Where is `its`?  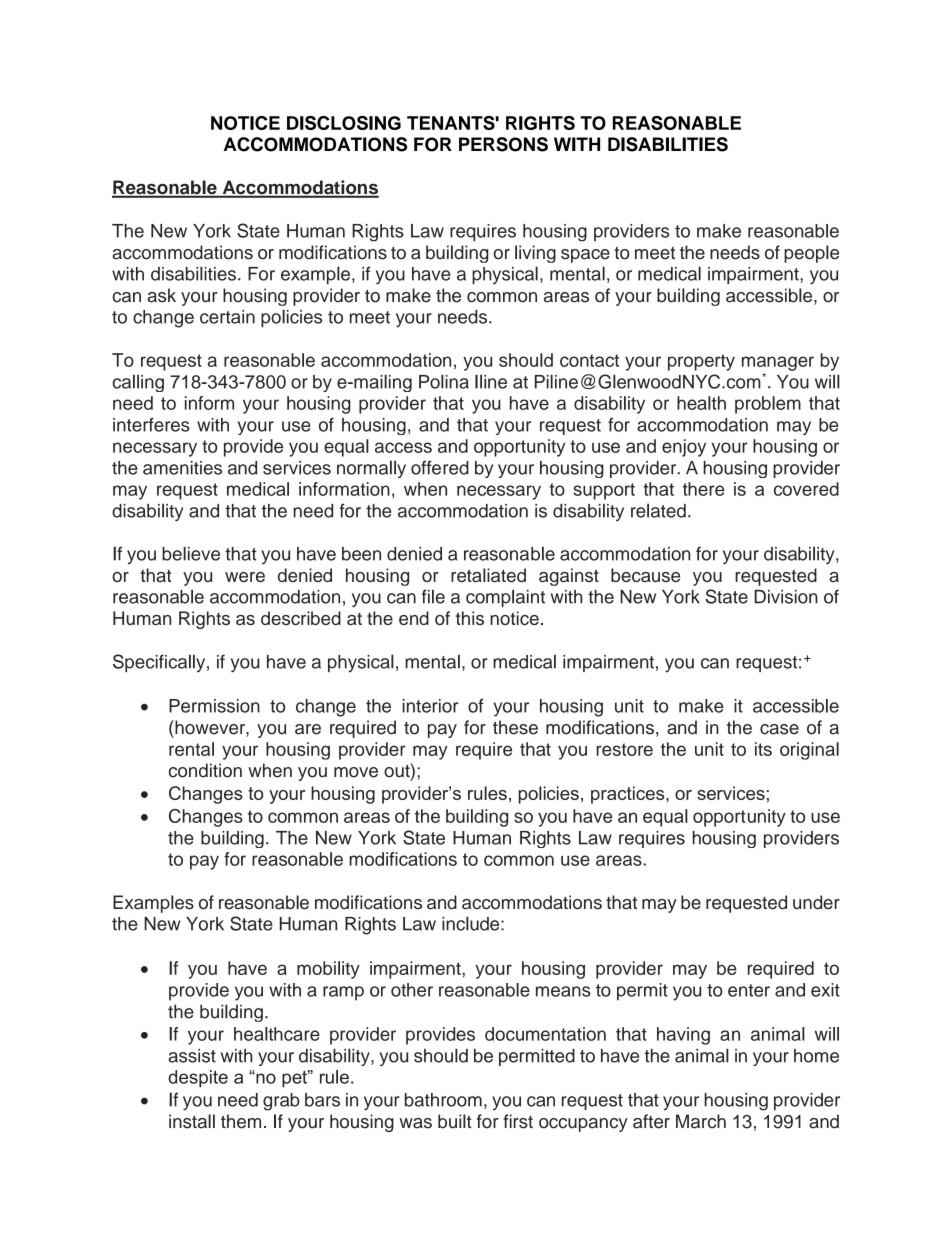
its is located at coordinates (763, 749).
